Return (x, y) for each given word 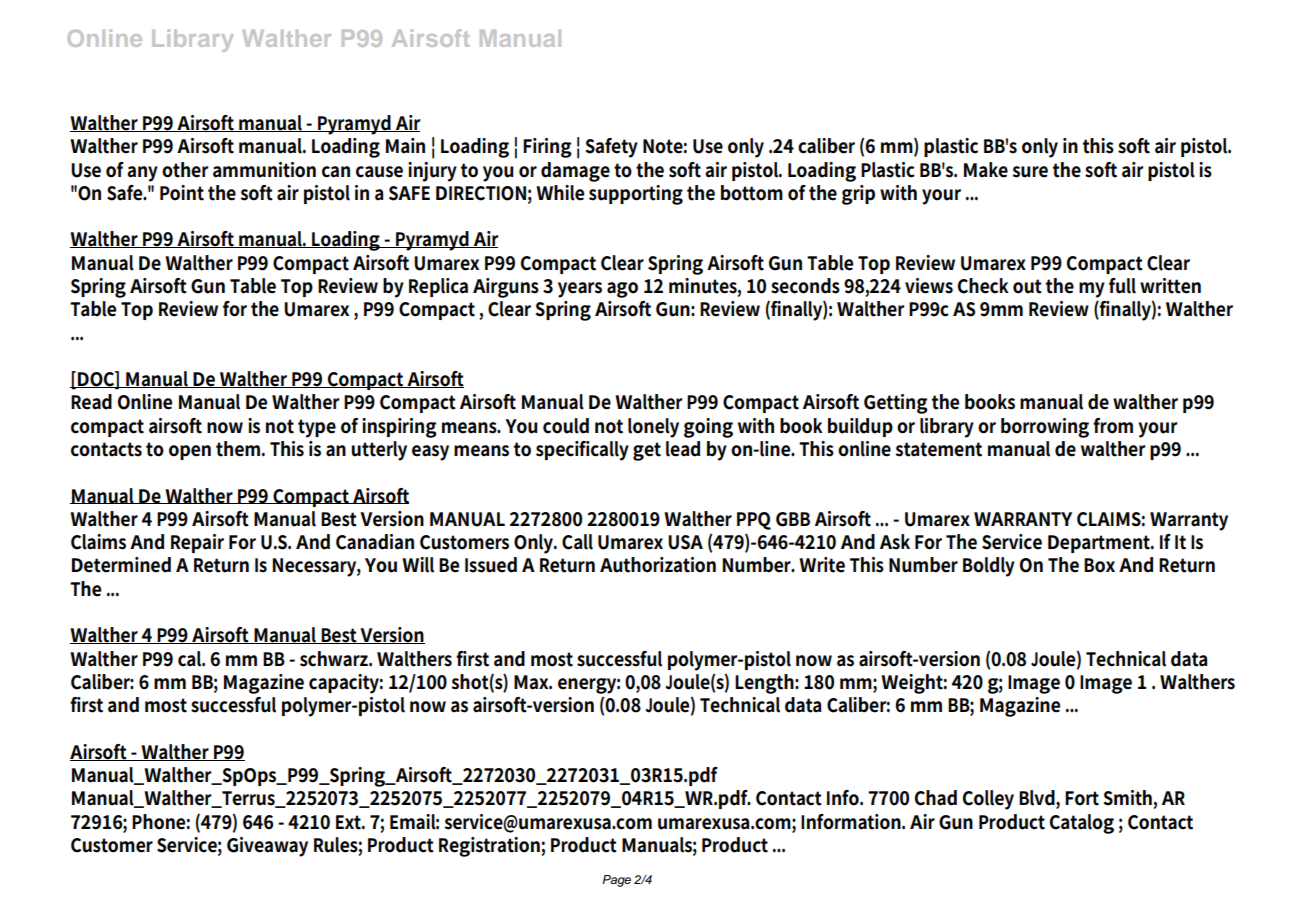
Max (533, 682)
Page (616, 881)
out (1027, 286)
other (185, 170)
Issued (491, 565)
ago (622, 290)
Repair (197, 543)
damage (575, 172)
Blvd (1038, 799)
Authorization (658, 565)
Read (91, 402)
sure (1030, 172)
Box (1099, 565)
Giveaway (267, 847)
